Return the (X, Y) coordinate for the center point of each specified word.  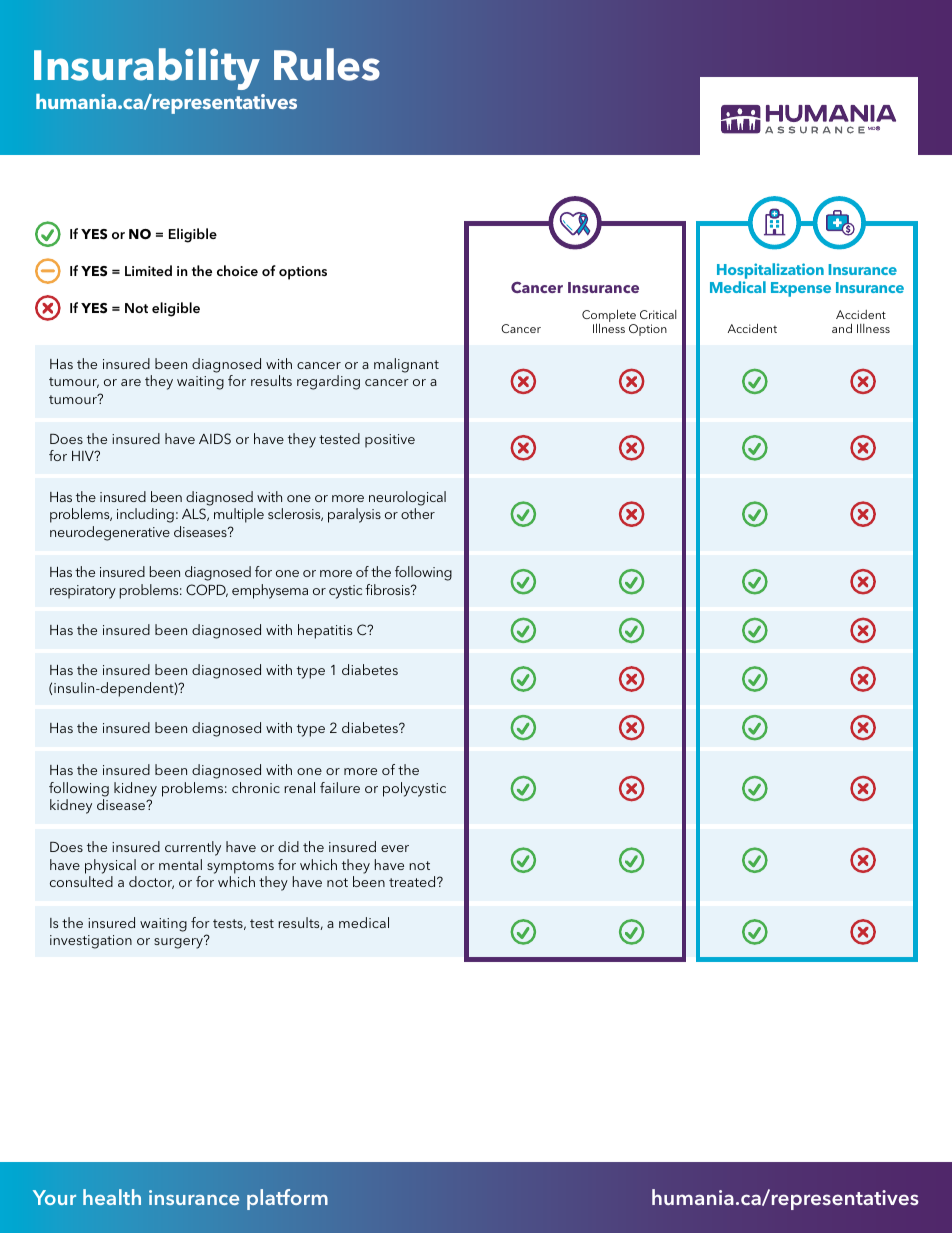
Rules (327, 64)
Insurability (147, 69)
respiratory (83, 592)
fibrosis (388, 589)
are (131, 382)
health (112, 1197)
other (418, 513)
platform (287, 1199)
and (842, 328)
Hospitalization (770, 271)
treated (413, 881)
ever (395, 848)
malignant (406, 365)
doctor (151, 882)
